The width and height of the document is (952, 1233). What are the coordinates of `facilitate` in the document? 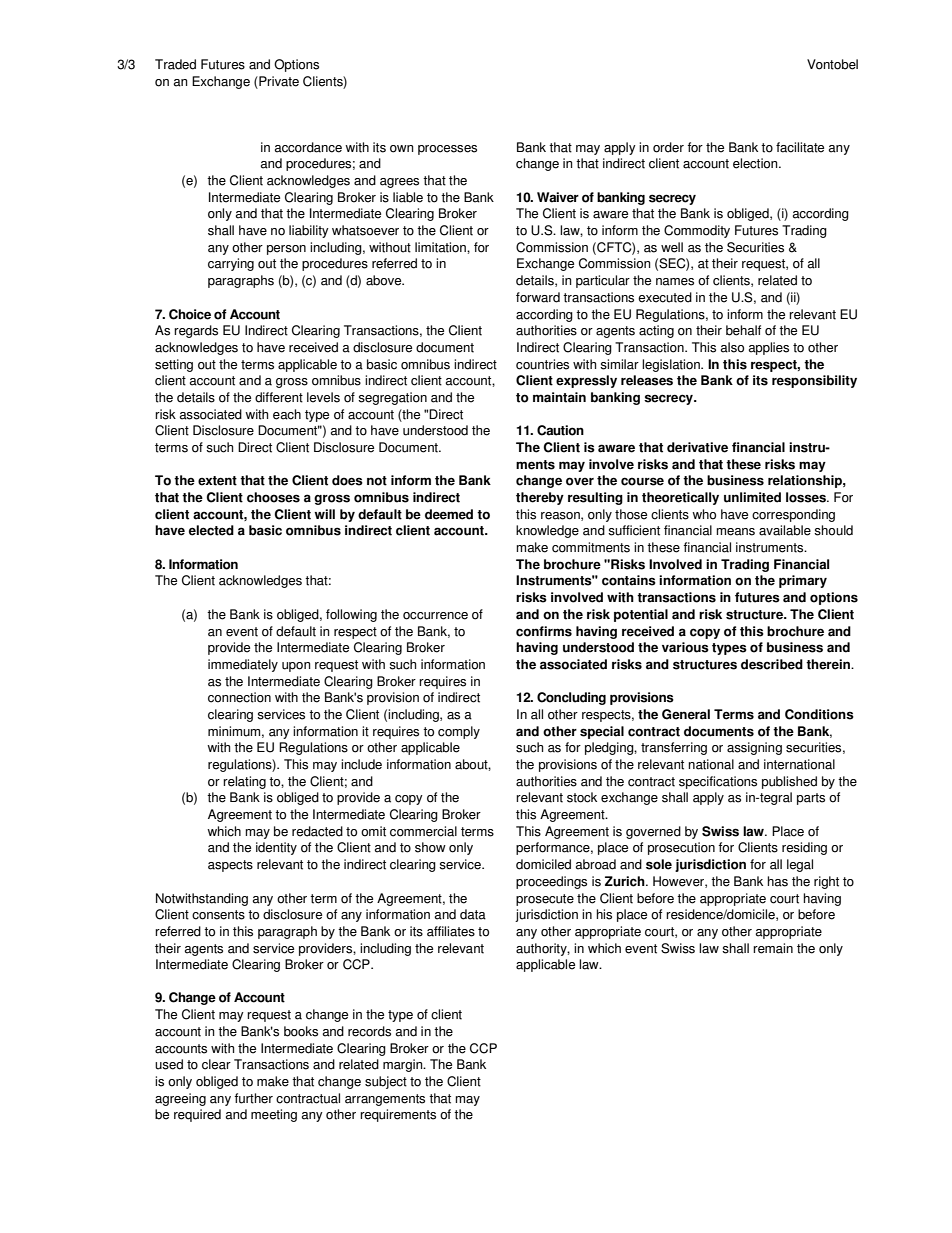 It's located at (800, 147).
